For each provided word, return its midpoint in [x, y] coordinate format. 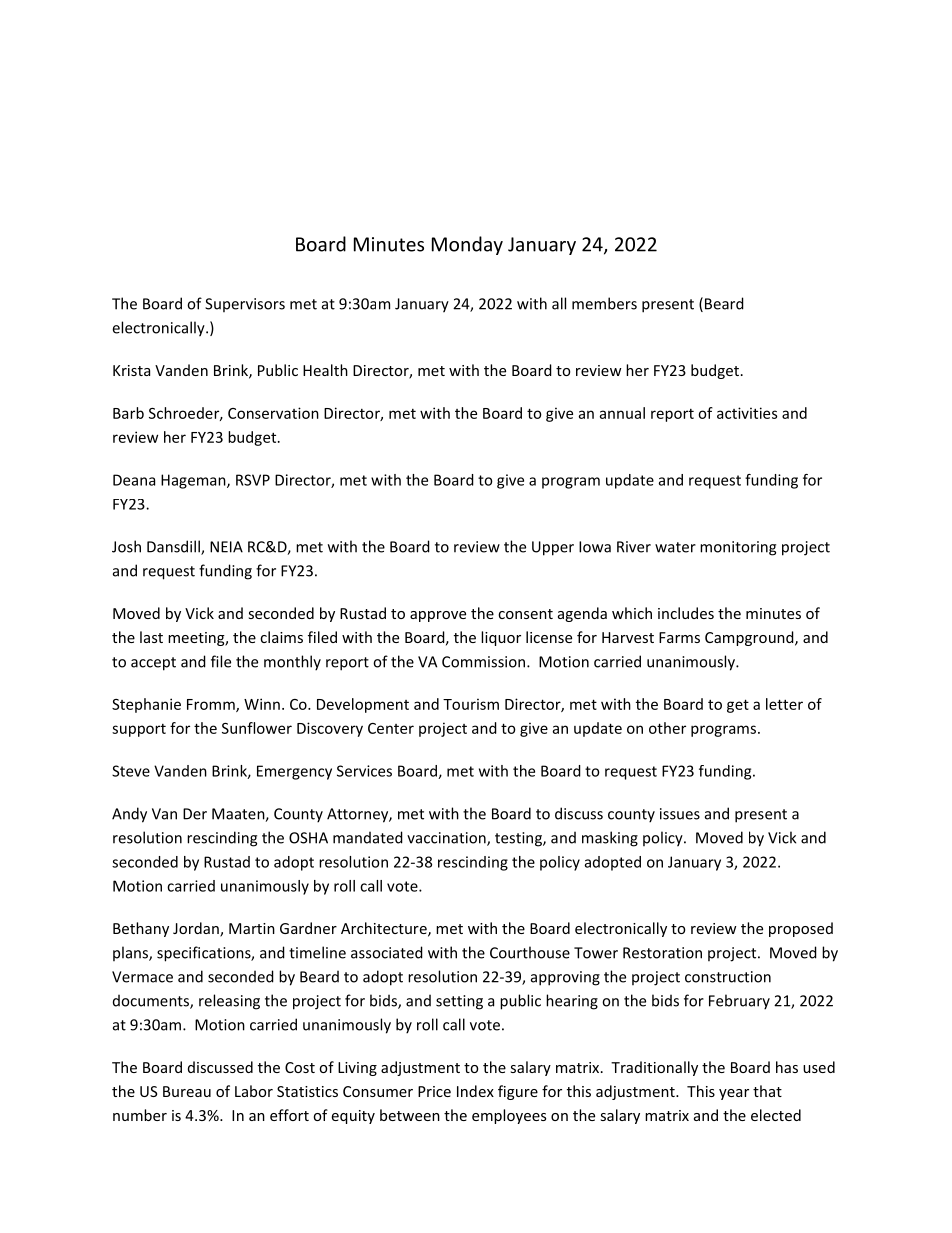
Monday [467, 245]
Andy [129, 815]
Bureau [187, 1091]
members [604, 303]
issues [680, 814]
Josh [126, 546]
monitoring [738, 548]
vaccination [447, 839]
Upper [553, 548]
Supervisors [245, 305]
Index [475, 1091]
